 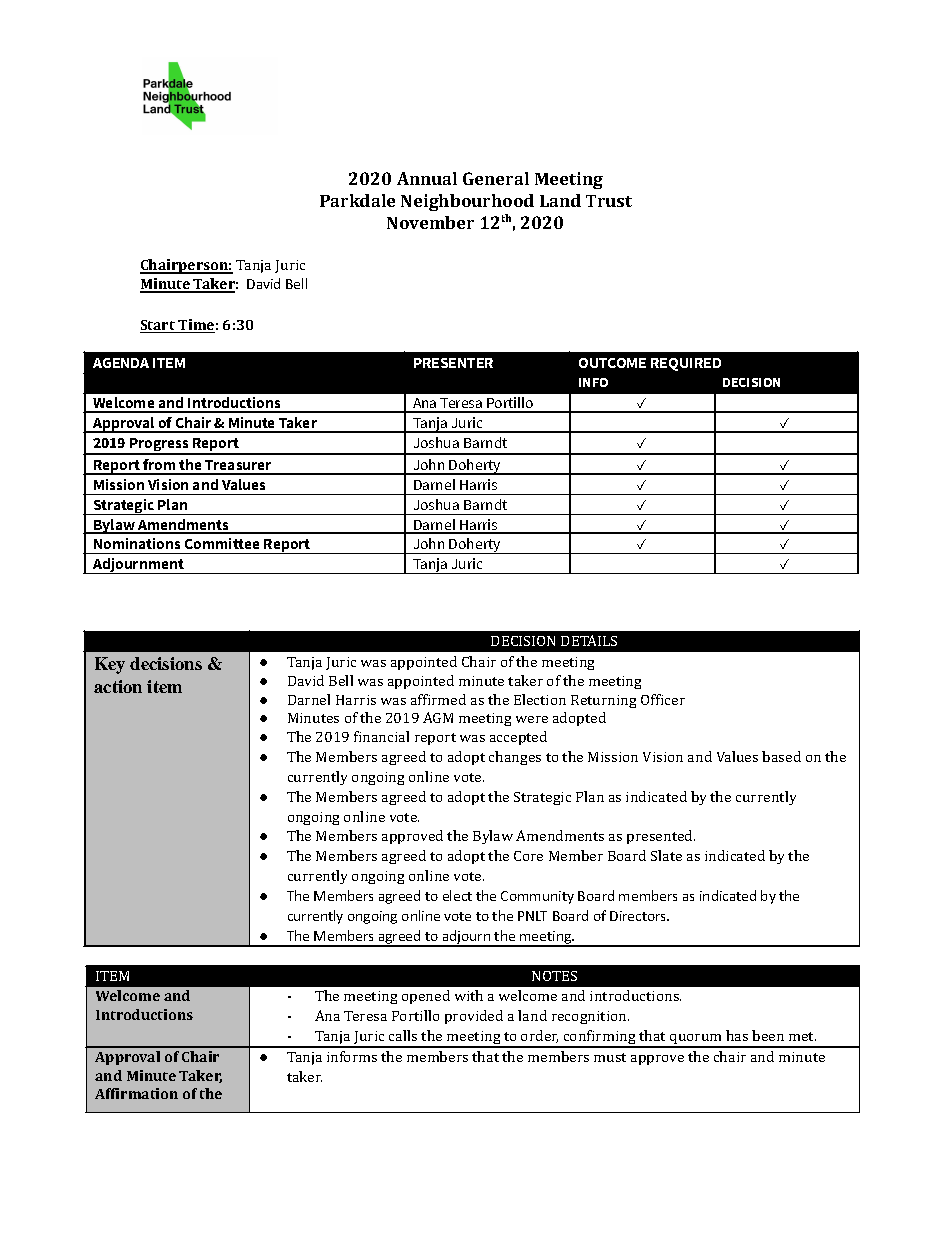 What do you see at coordinates (686, 364) in the document?
I see `REQUIRED` at bounding box center [686, 364].
